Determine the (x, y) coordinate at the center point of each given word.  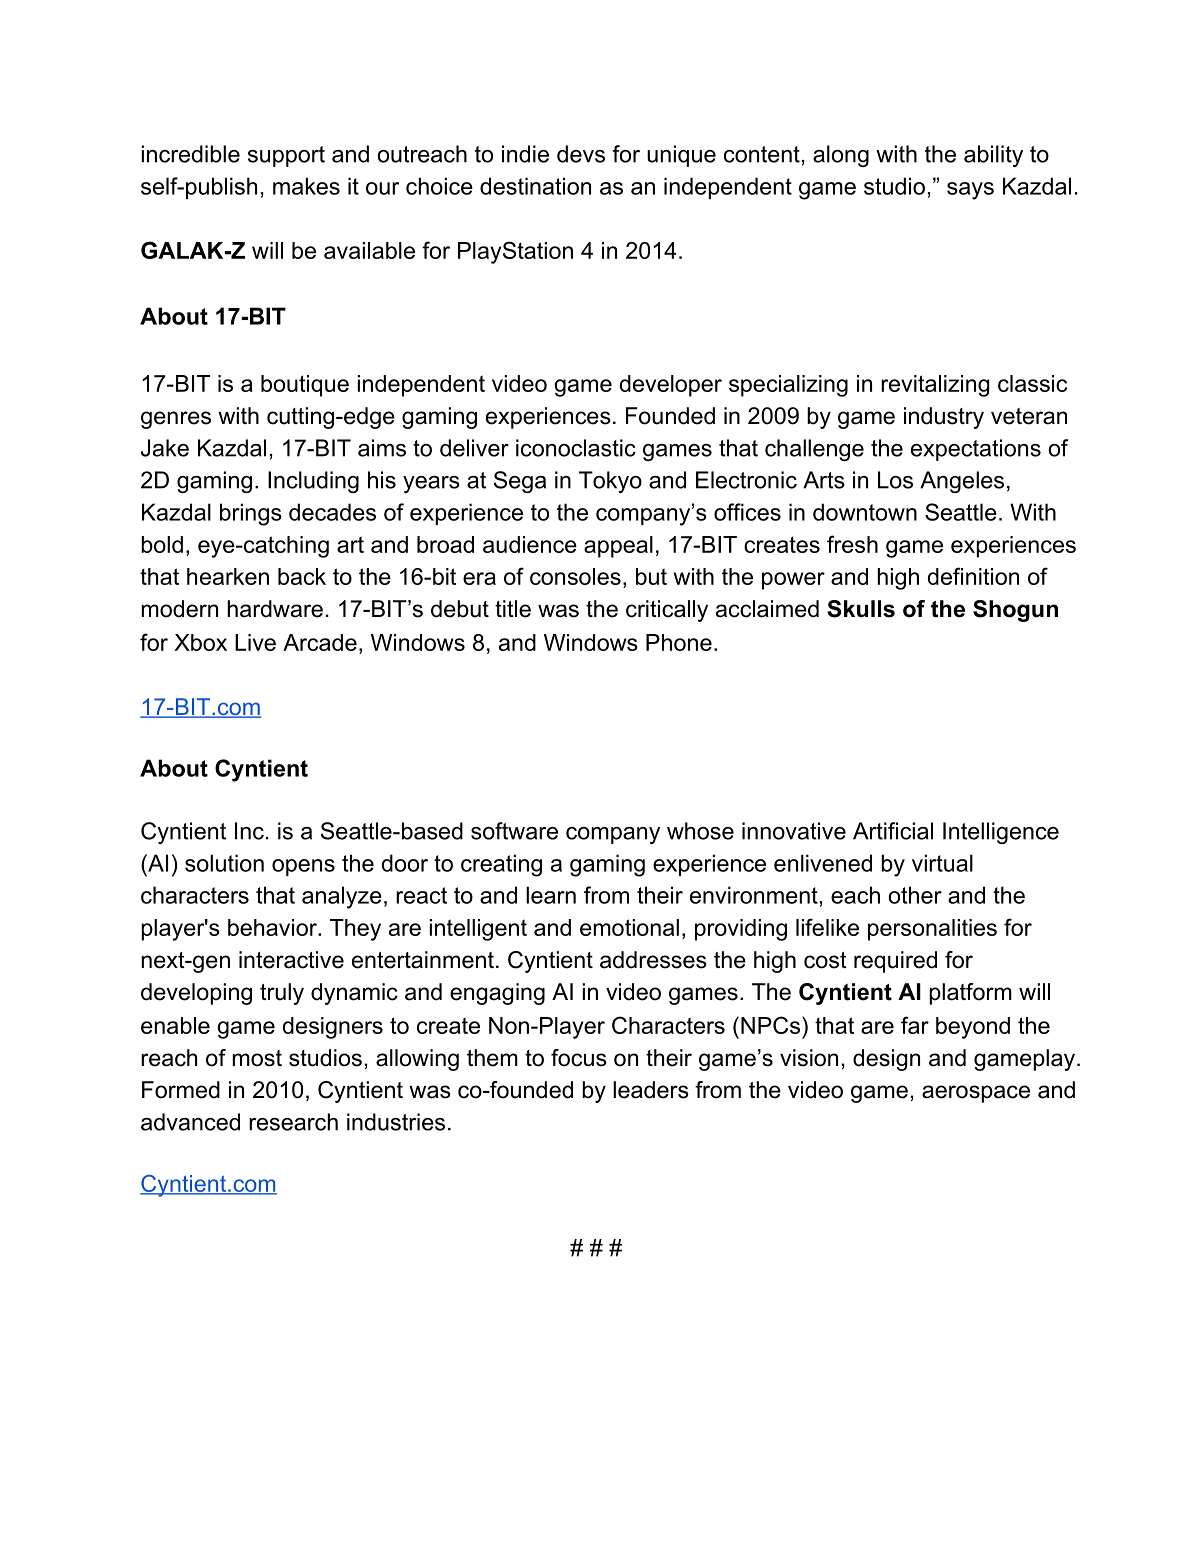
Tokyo (610, 482)
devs (581, 154)
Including (313, 482)
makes (306, 186)
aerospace (976, 1094)
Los (895, 480)
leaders (651, 1090)
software (514, 831)
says (970, 191)
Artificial (893, 831)
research (293, 1122)
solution (224, 863)
